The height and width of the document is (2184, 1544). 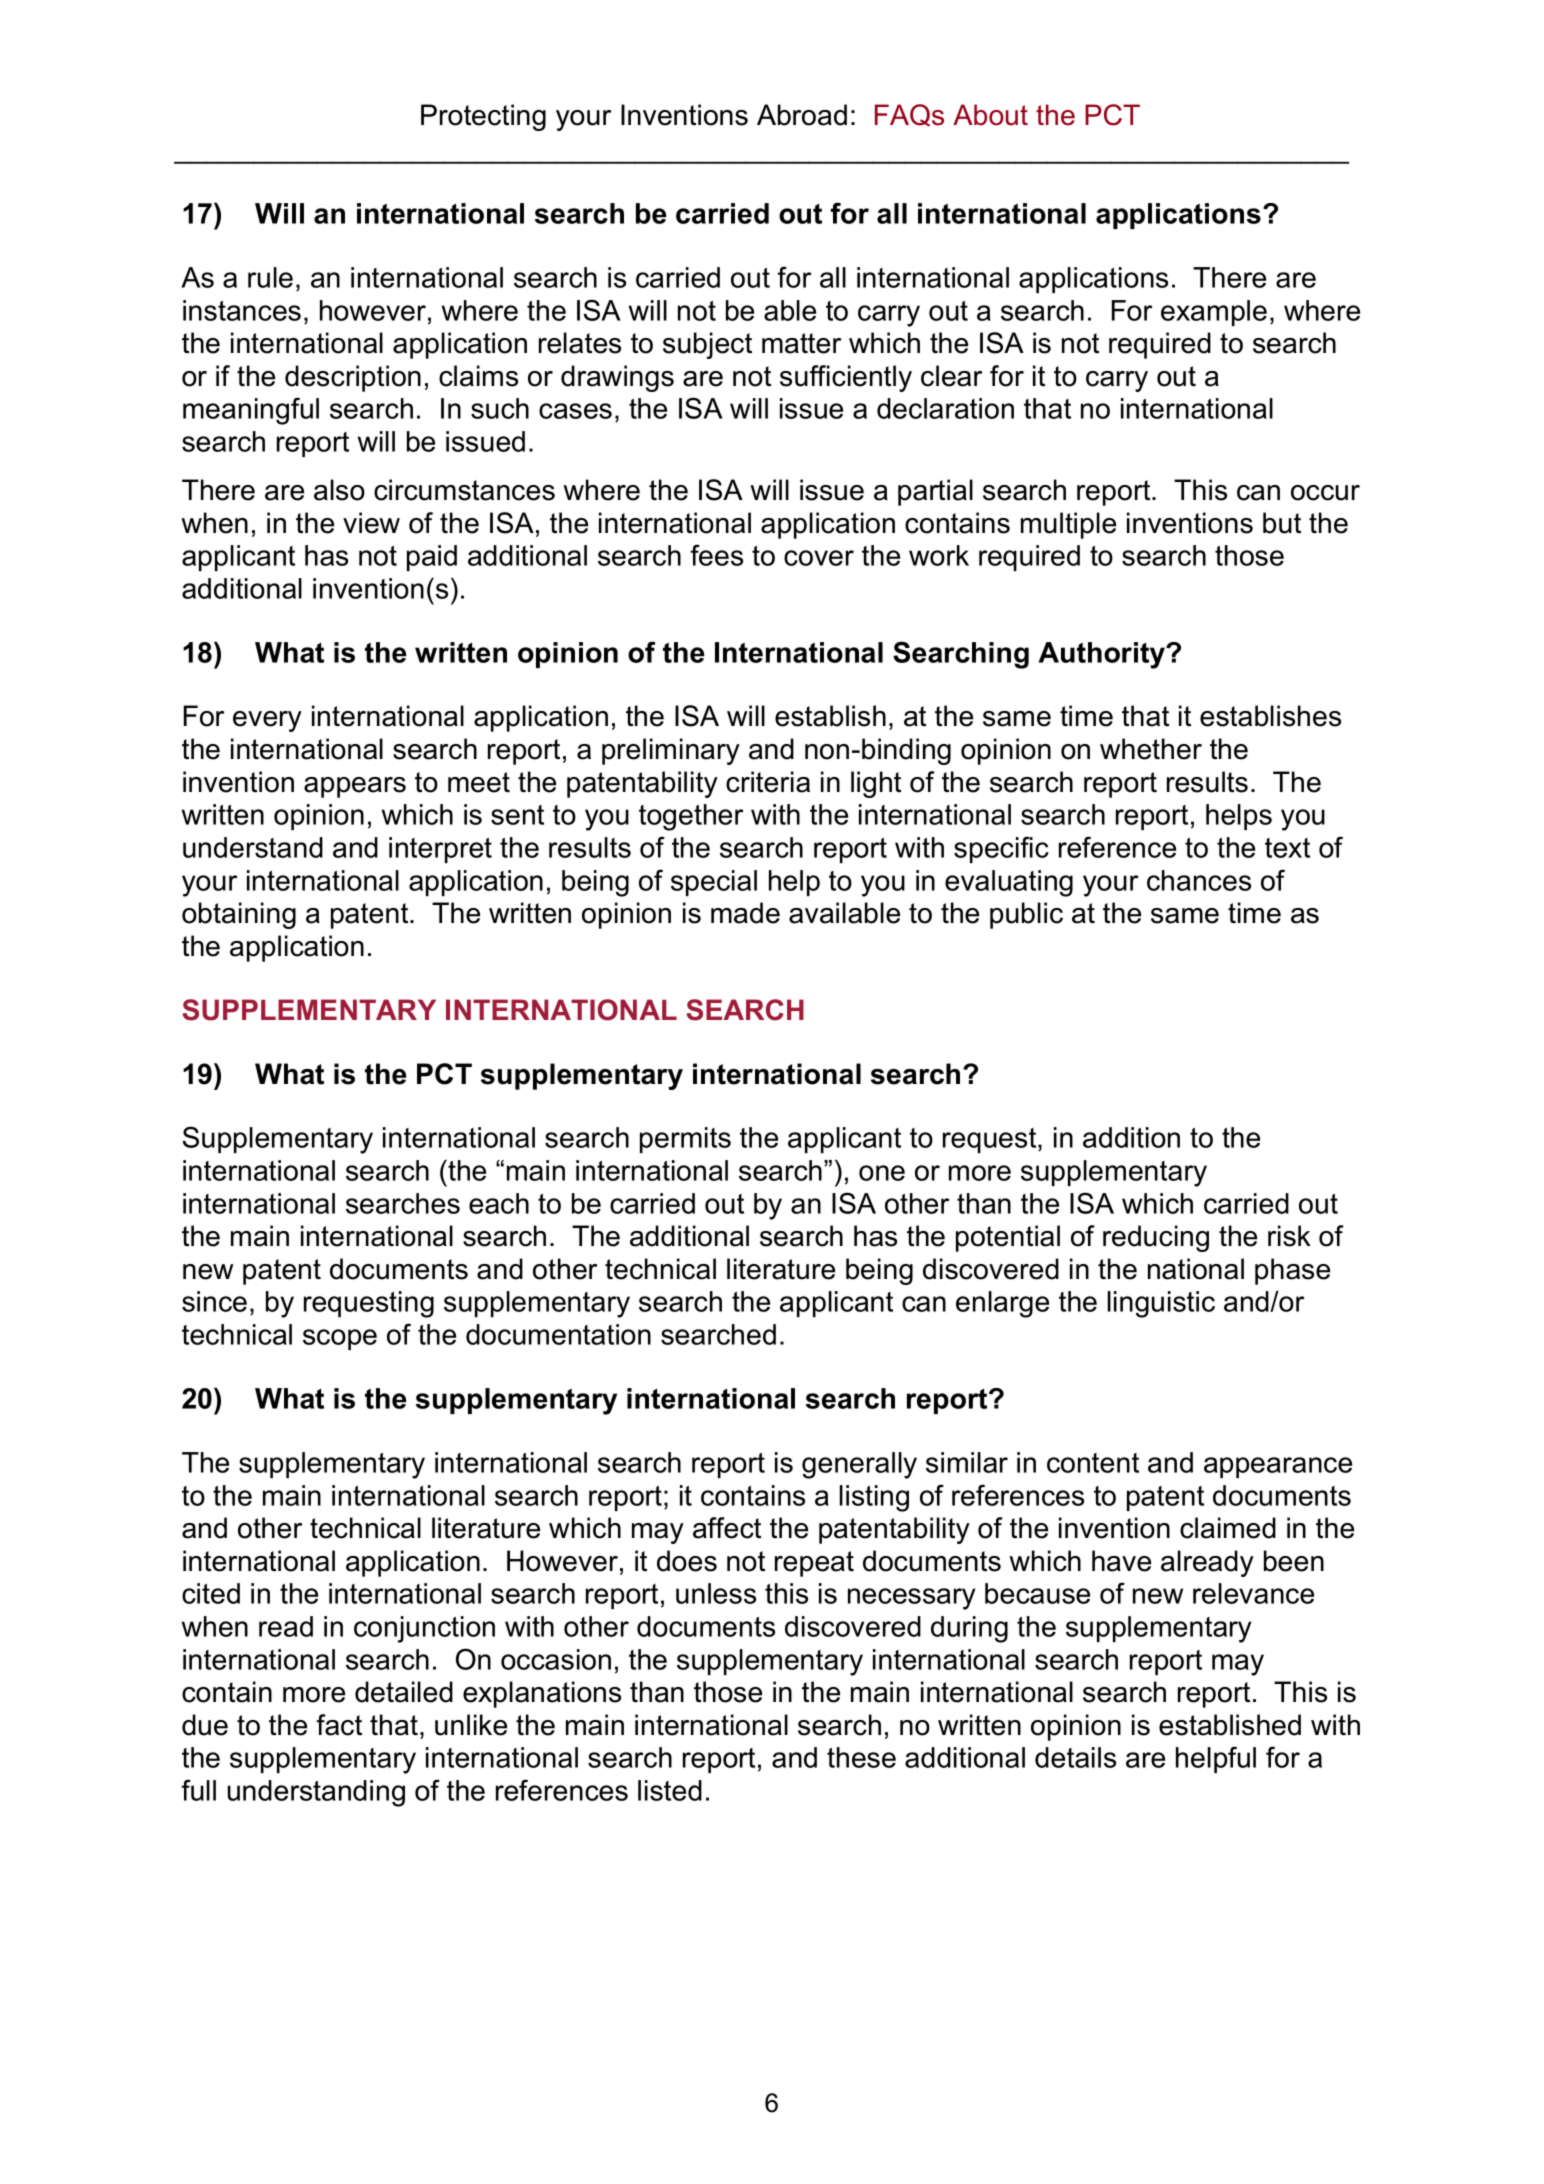 I want to click on example, so click(x=1214, y=313).
